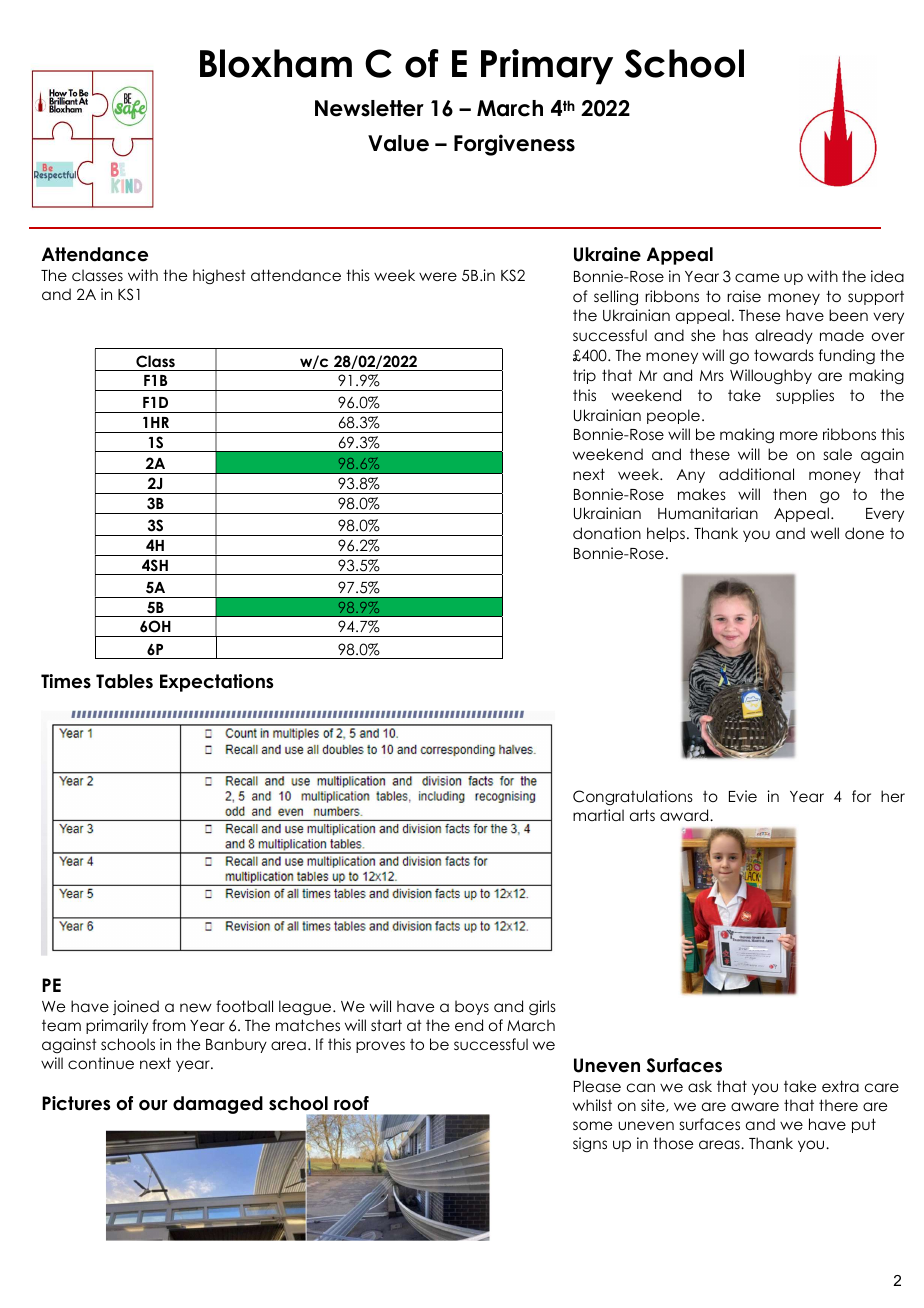  What do you see at coordinates (584, 376) in the image?
I see `trip` at bounding box center [584, 376].
